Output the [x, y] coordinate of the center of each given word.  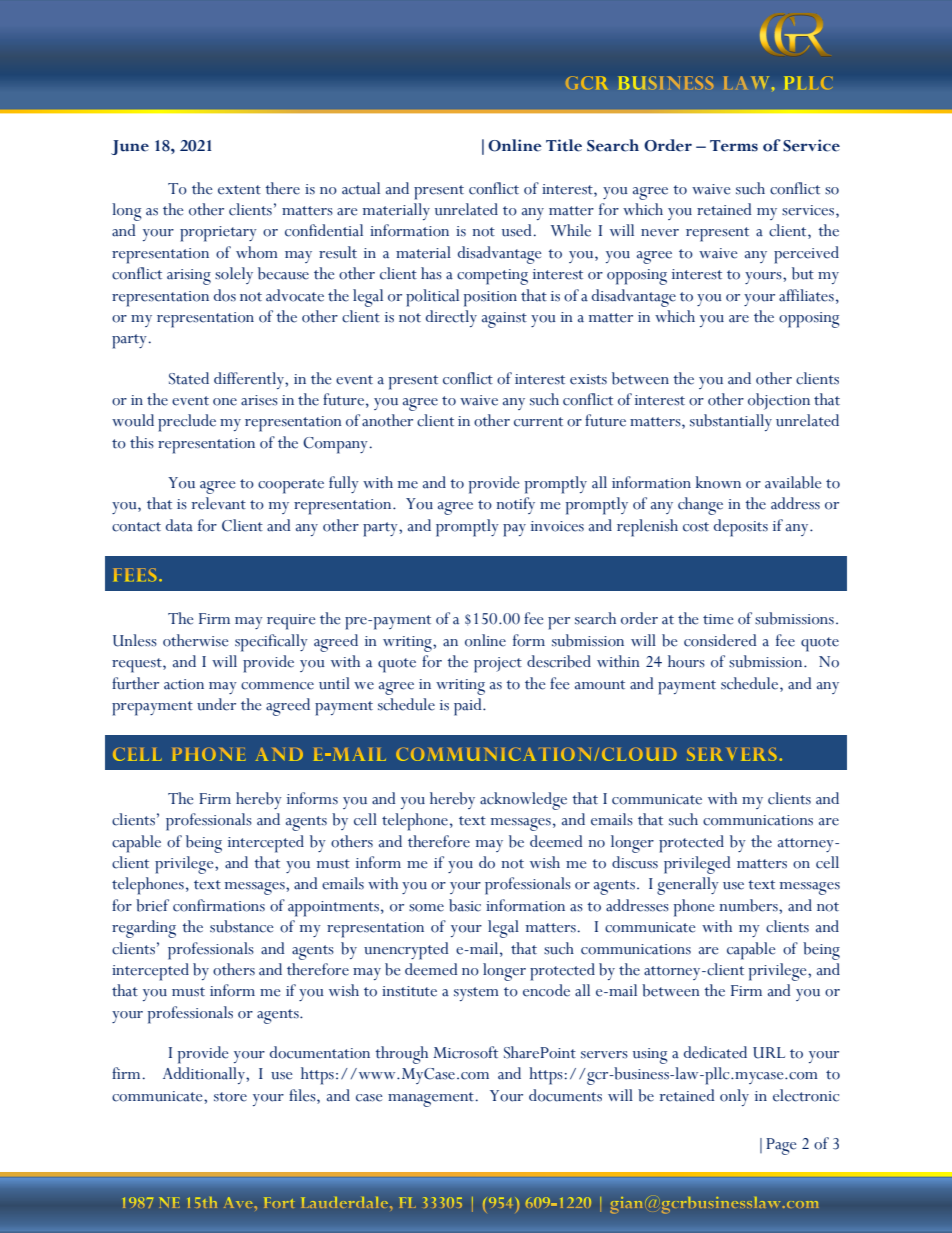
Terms [734, 146]
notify [516, 505]
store [230, 1097]
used [517, 230]
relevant [219, 503]
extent [239, 190]
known [718, 482]
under [216, 704]
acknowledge [523, 801]
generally [688, 886]
